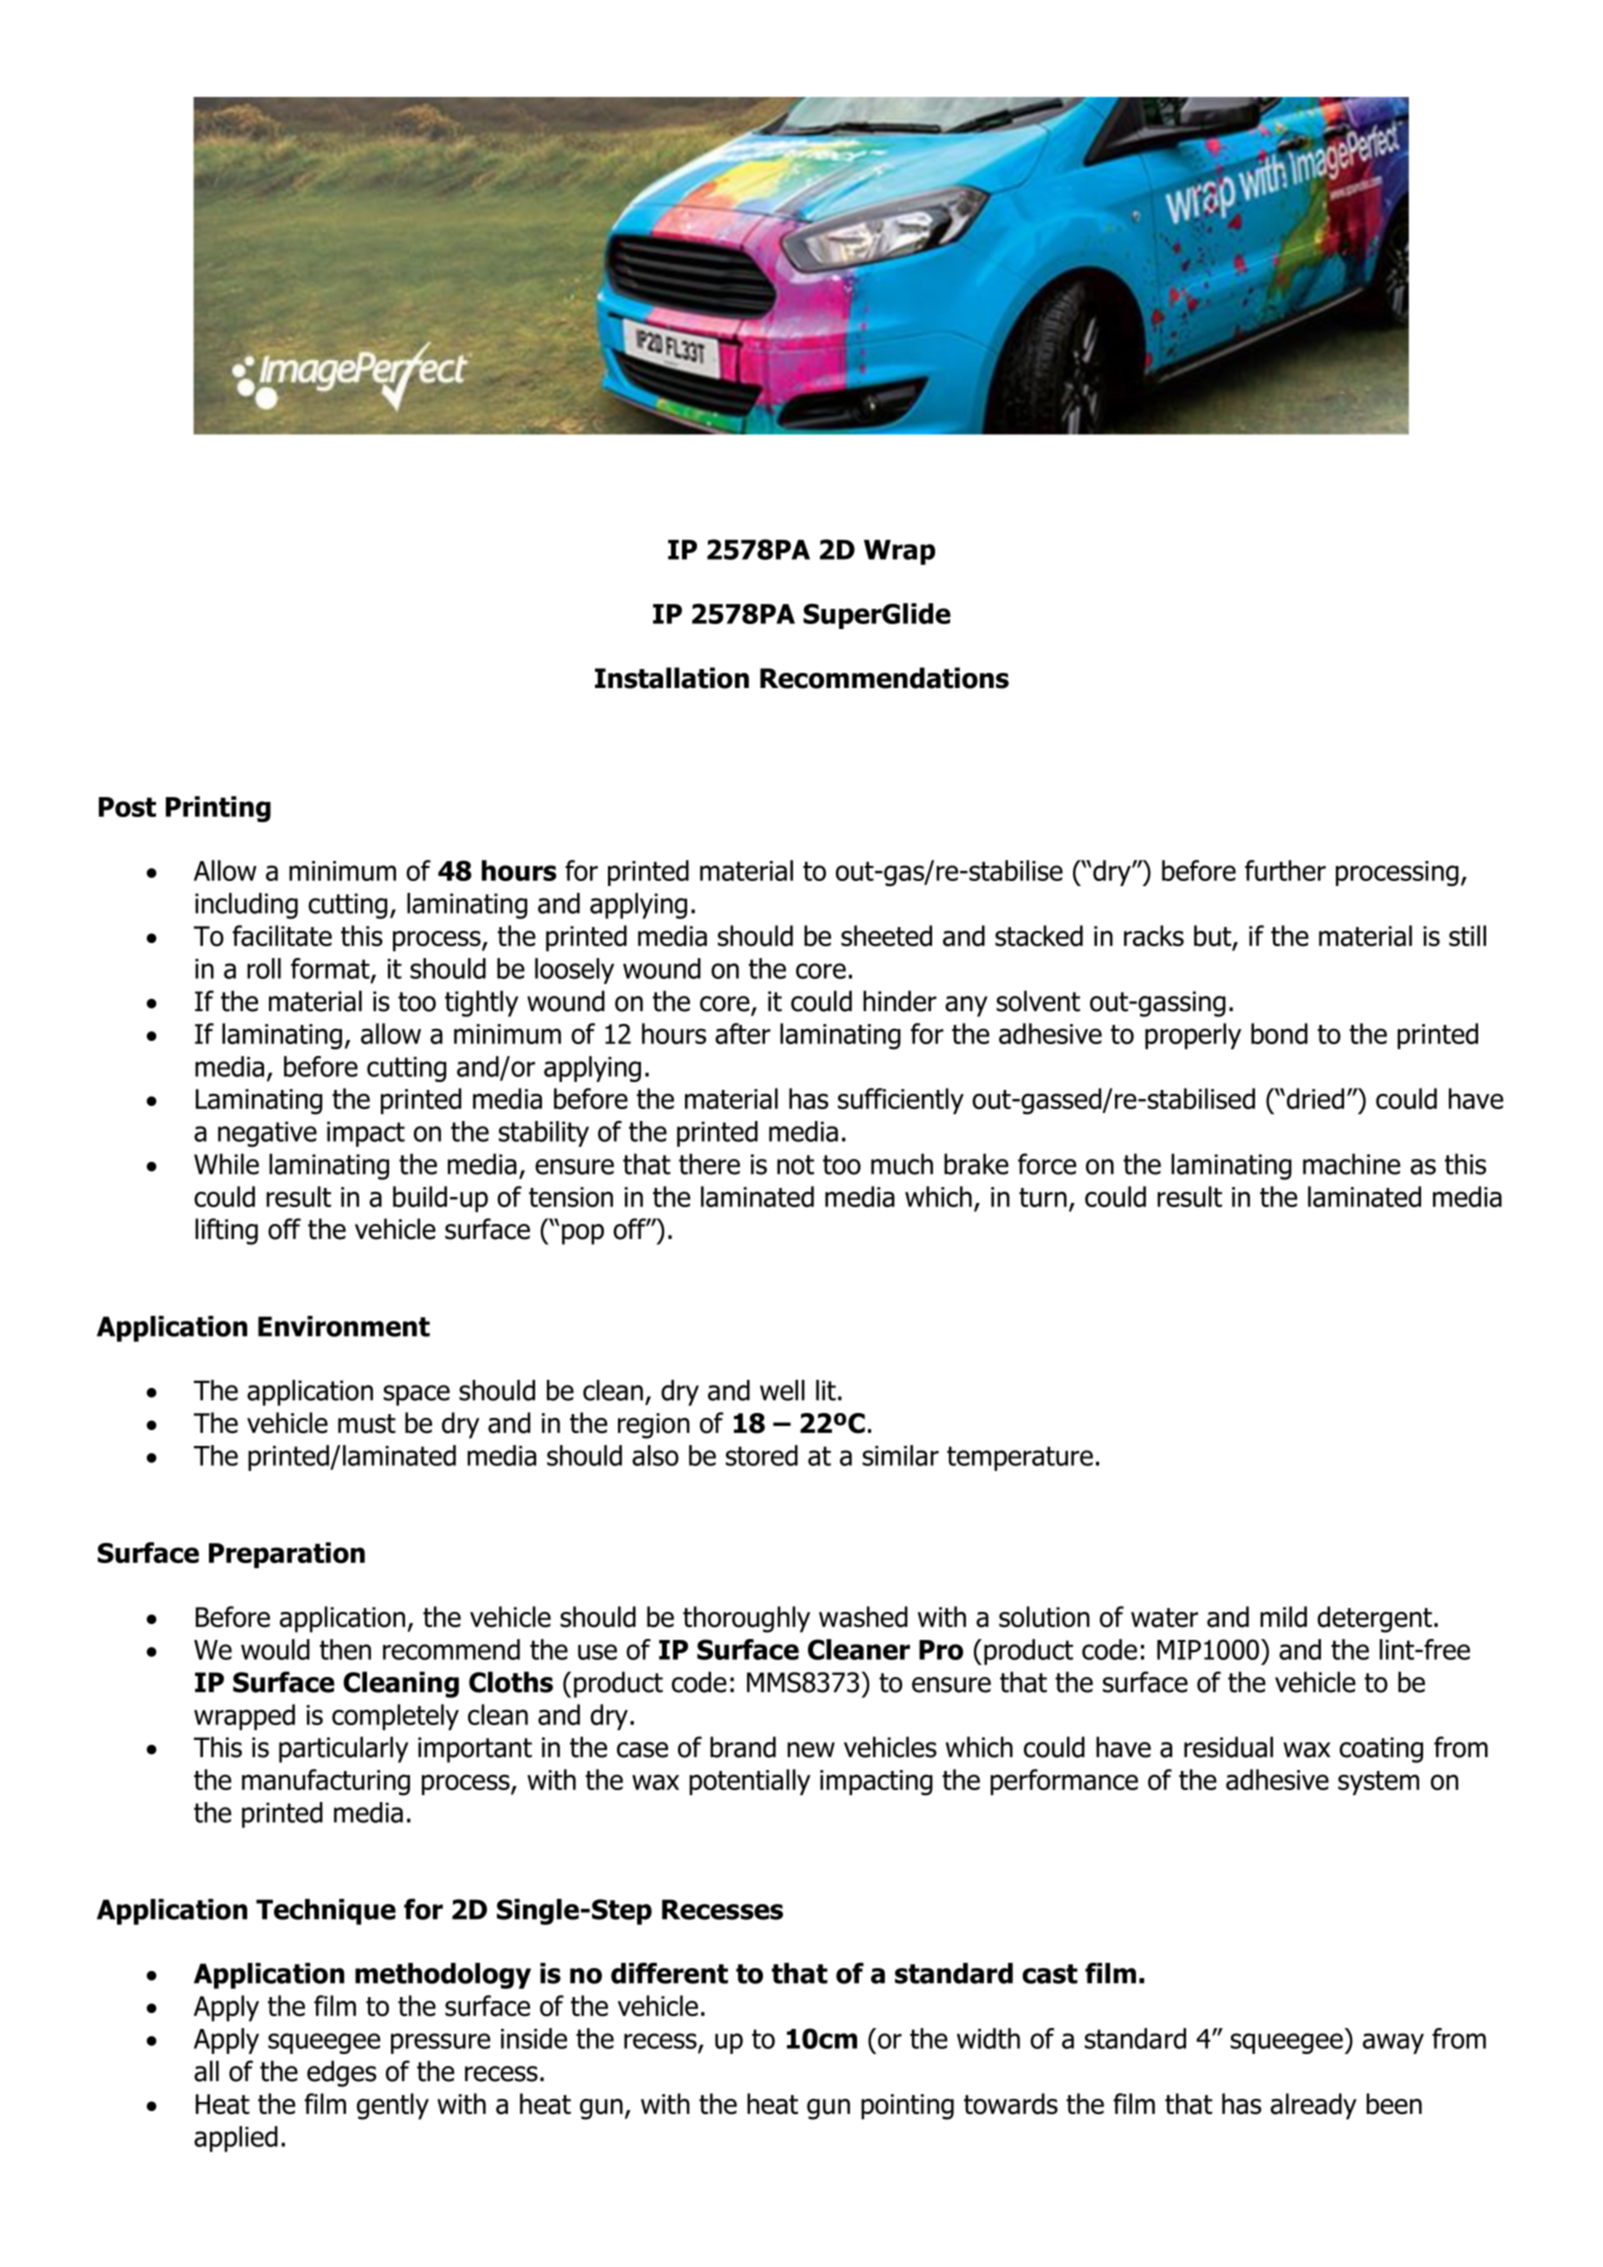 This screenshot has height=2267, width=1603. What do you see at coordinates (1283, 1617) in the screenshot?
I see `mild` at bounding box center [1283, 1617].
